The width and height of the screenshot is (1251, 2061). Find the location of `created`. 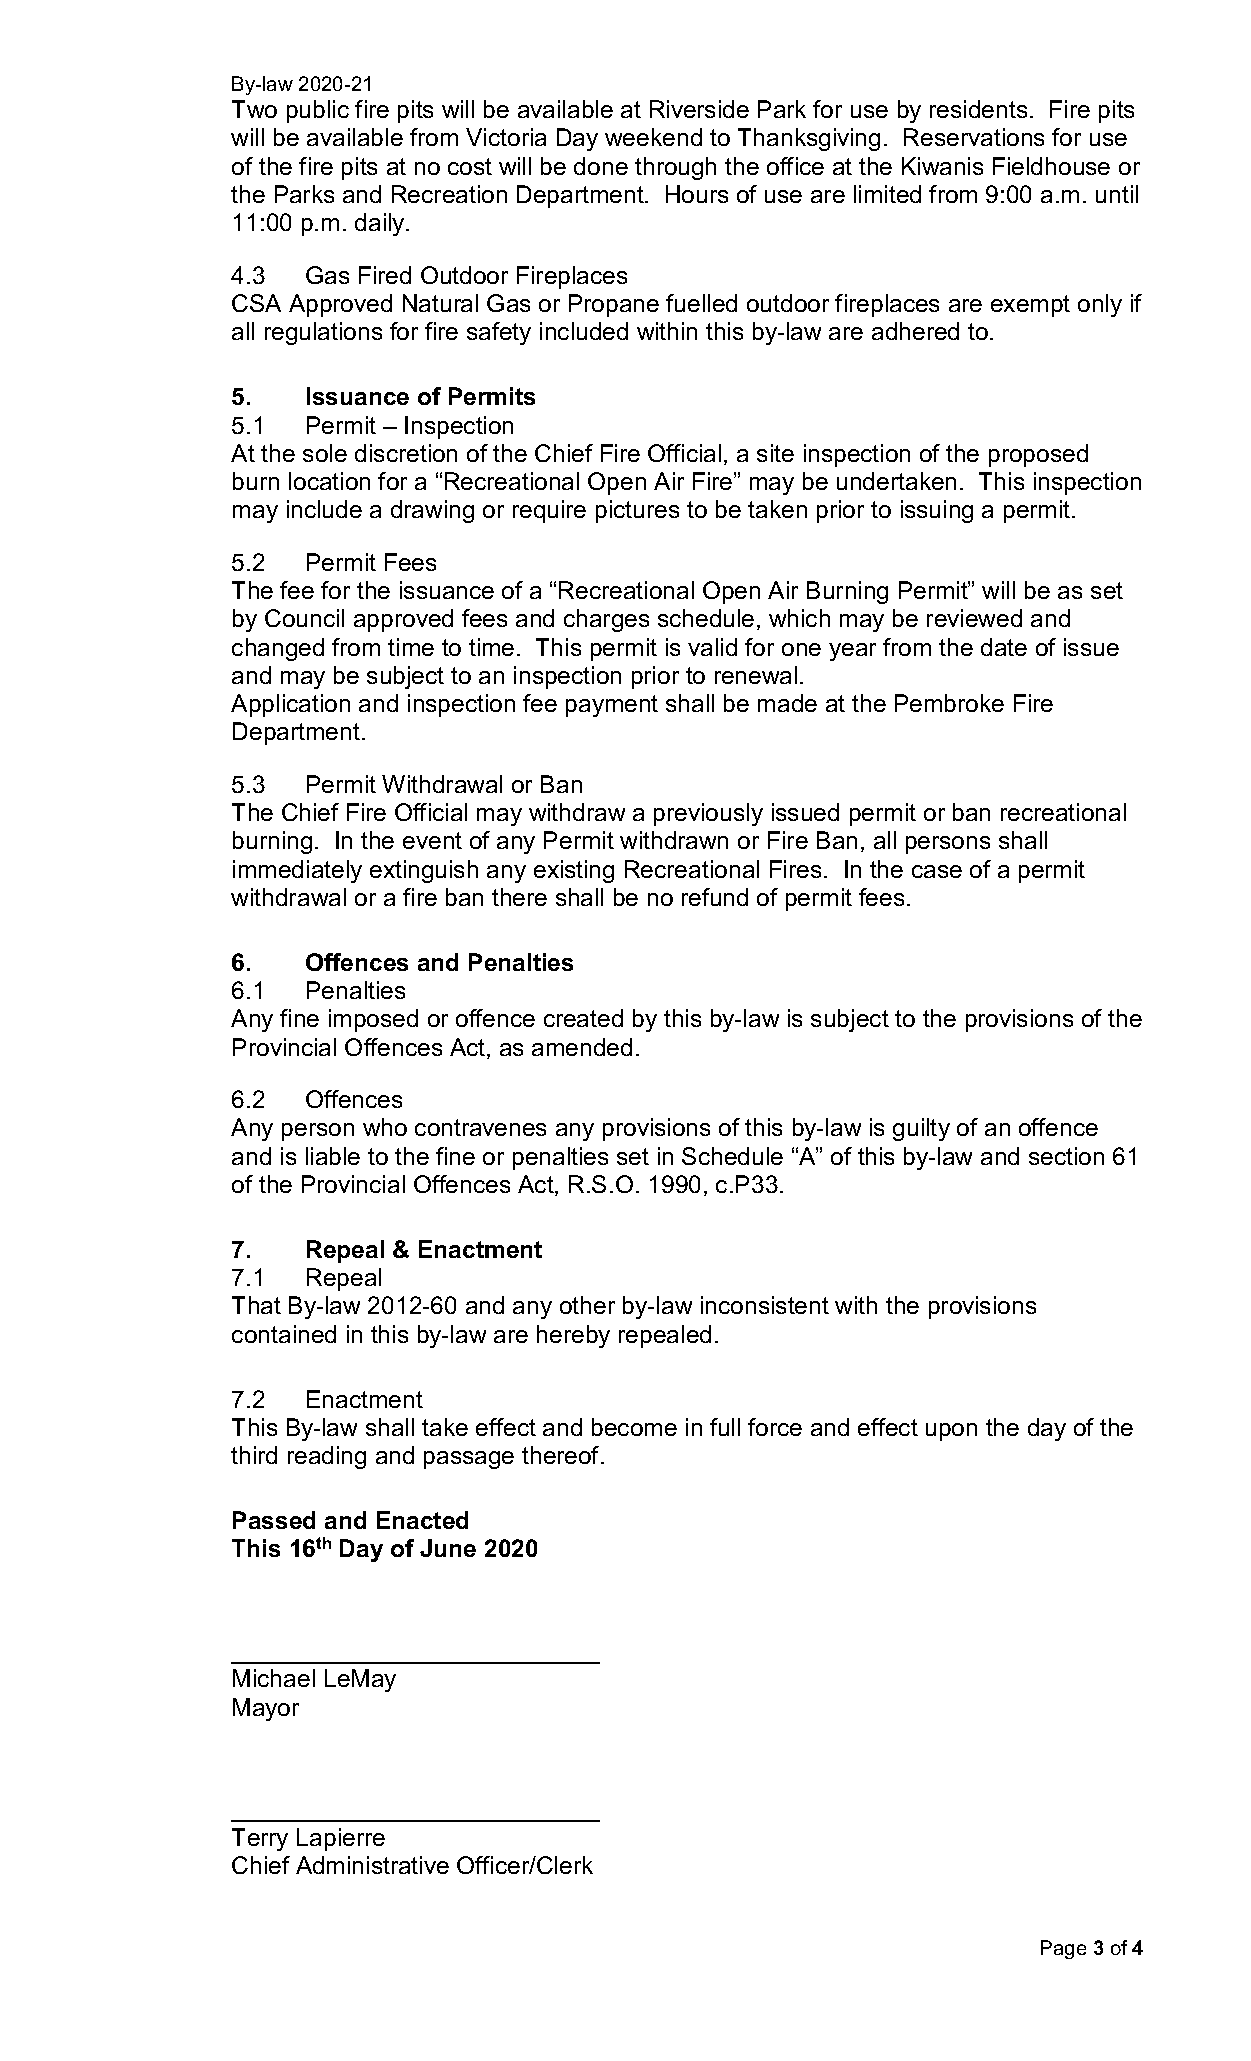

created is located at coordinates (583, 1018).
